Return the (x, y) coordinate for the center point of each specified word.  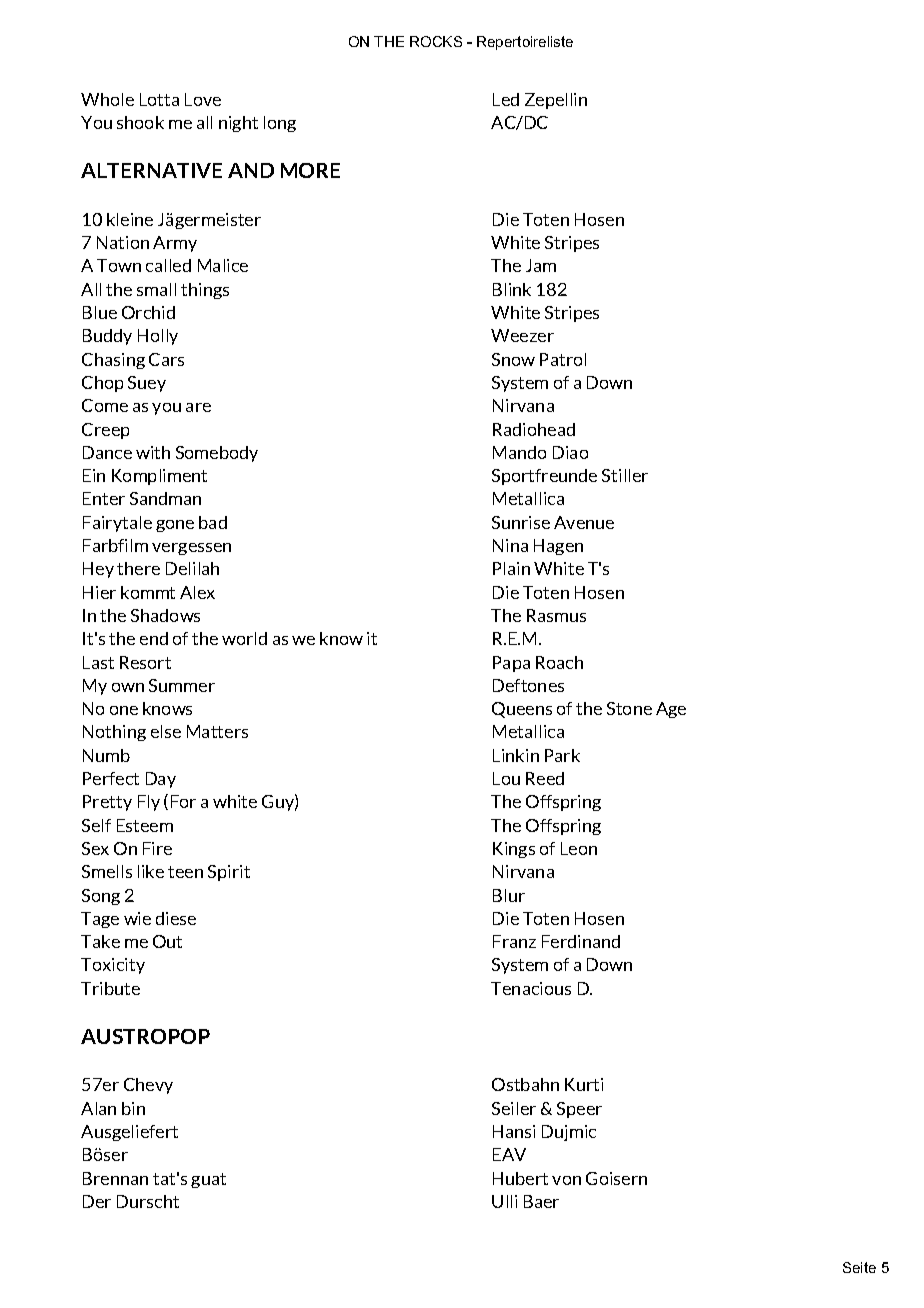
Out (167, 941)
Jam (541, 265)
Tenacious (531, 988)
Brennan (115, 1178)
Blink (512, 289)
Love (203, 99)
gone (175, 526)
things (205, 291)
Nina (510, 545)
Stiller (625, 475)
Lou (506, 778)
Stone (629, 708)
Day (161, 780)
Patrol (563, 359)
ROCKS (436, 41)
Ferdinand (581, 941)
